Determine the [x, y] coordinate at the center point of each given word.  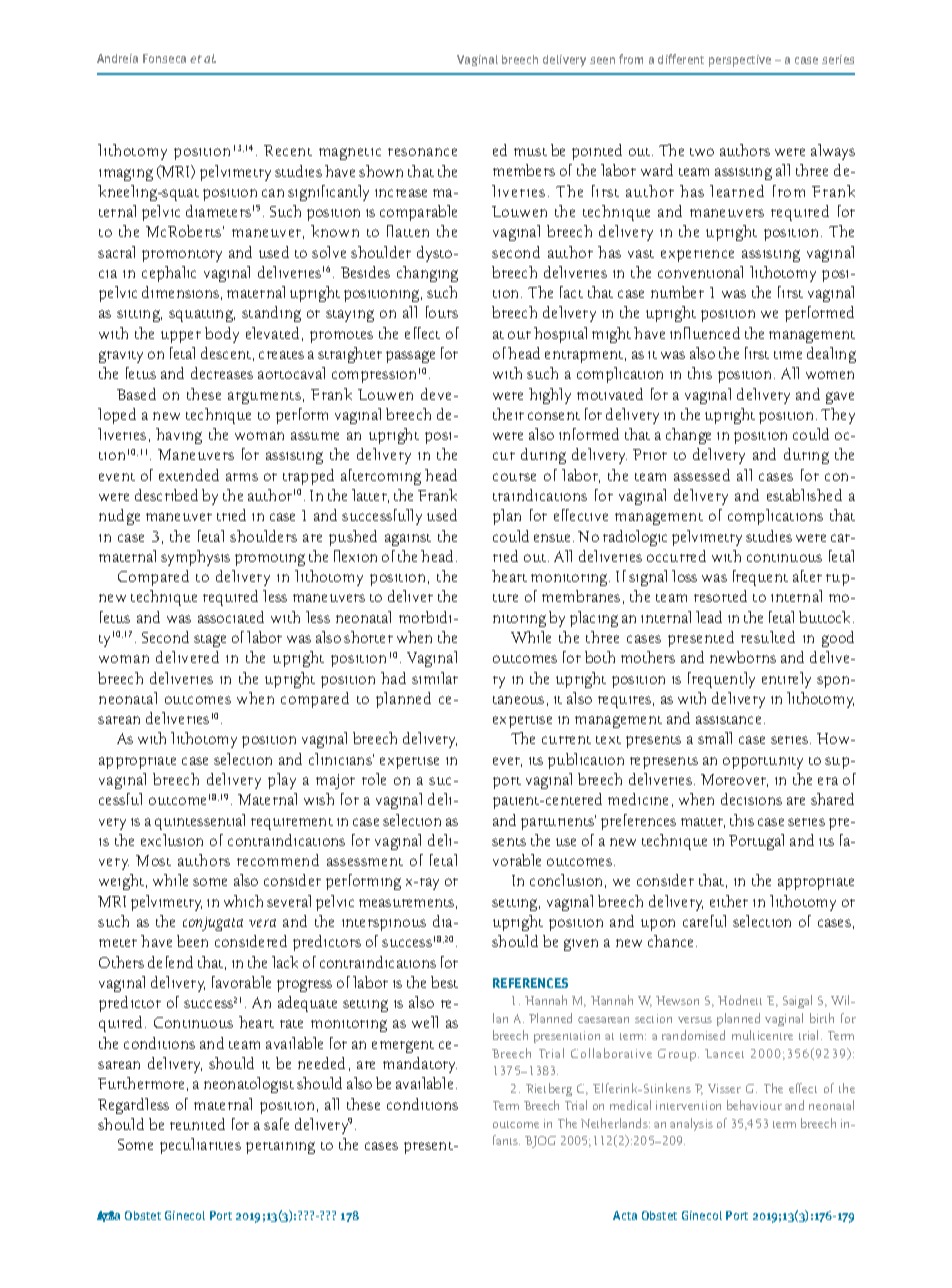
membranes [581, 596]
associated [231, 617]
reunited [197, 1124]
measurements [406, 903]
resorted [720, 596]
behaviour [754, 1105]
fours [442, 312]
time [788, 355]
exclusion [172, 840]
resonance [422, 152]
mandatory [420, 1065]
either [729, 901]
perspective [740, 61]
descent [226, 353]
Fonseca [164, 58]
